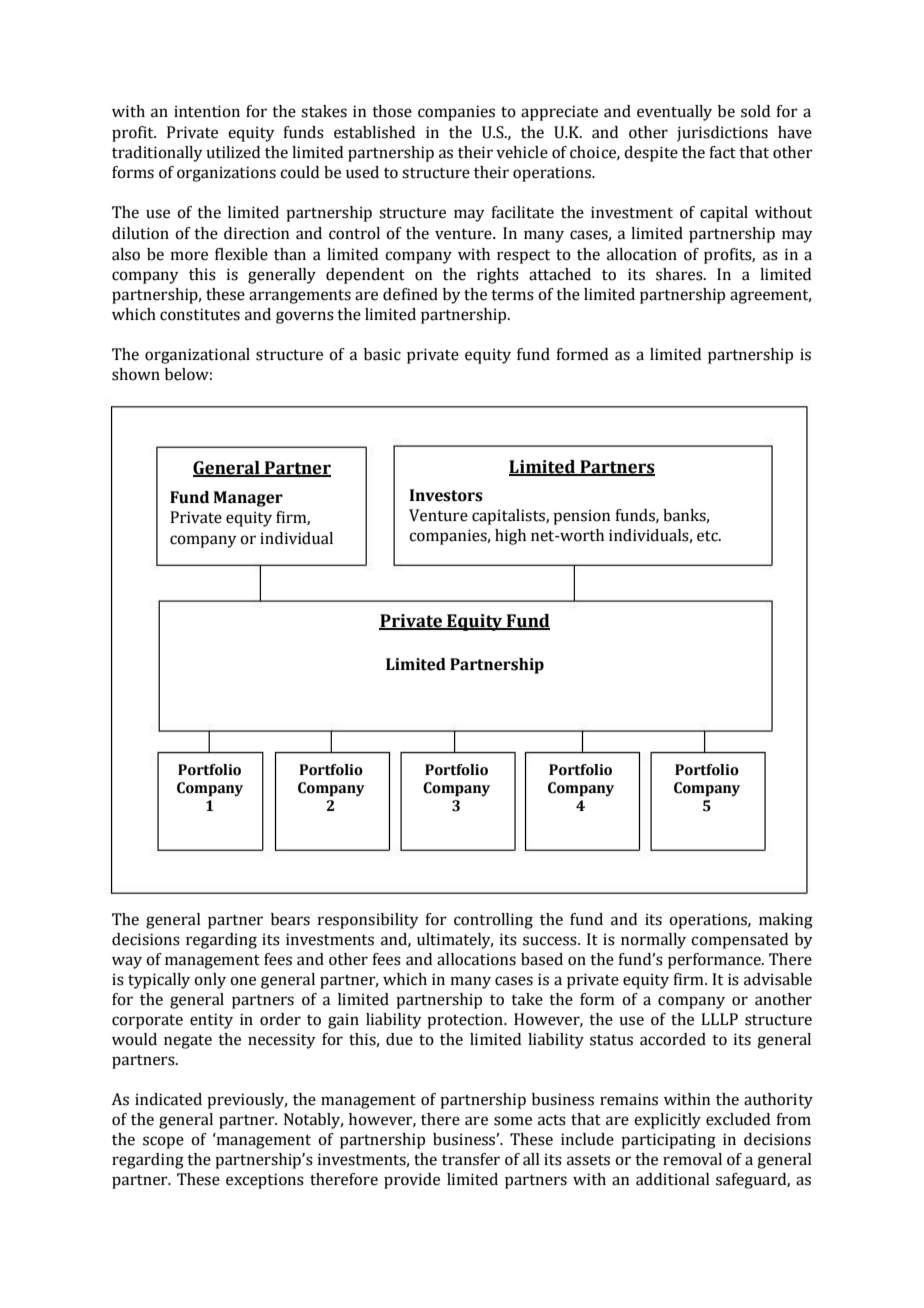  Describe the element at coordinates (233, 152) in the image. I see `utilized` at that location.
